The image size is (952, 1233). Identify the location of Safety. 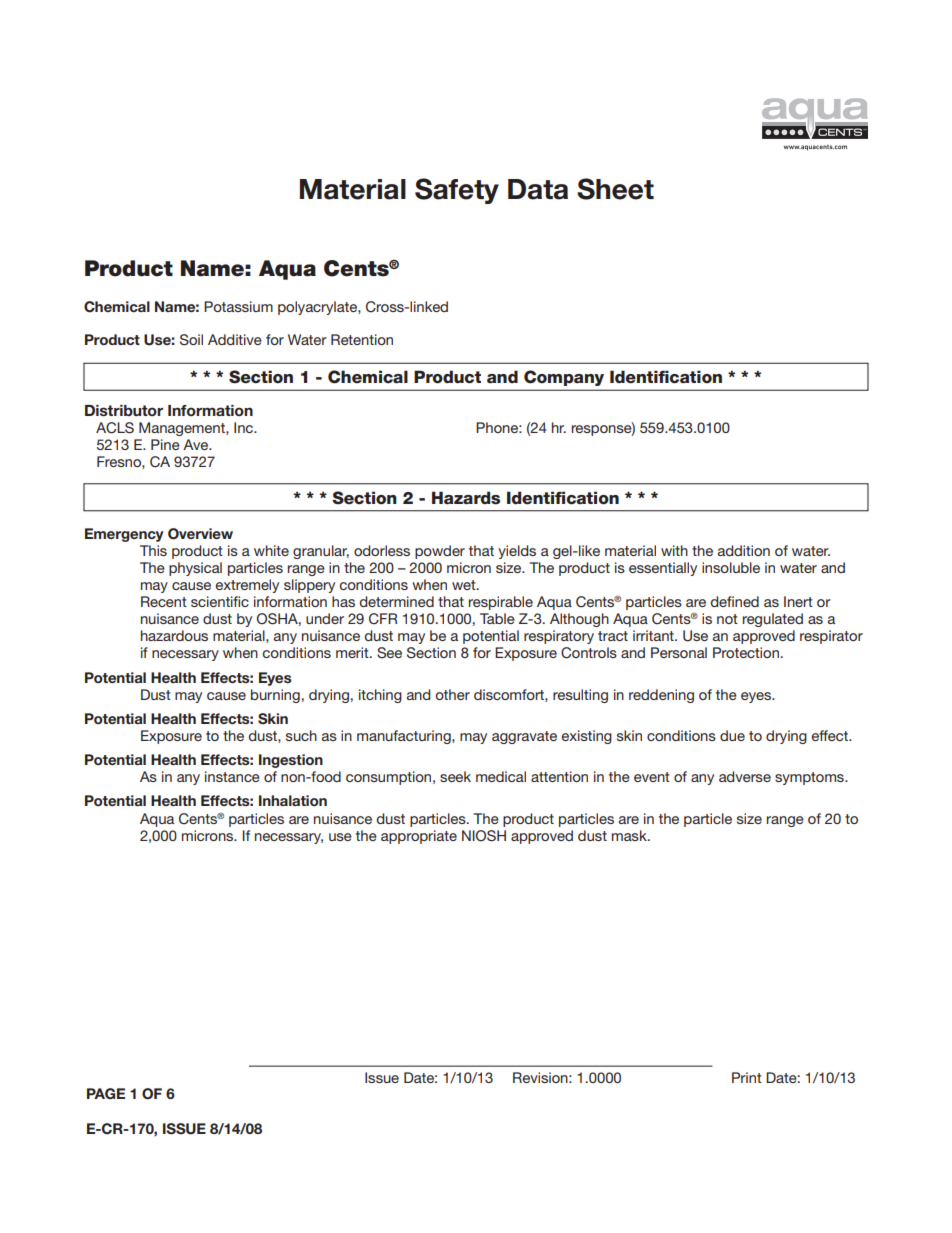
(457, 191).
